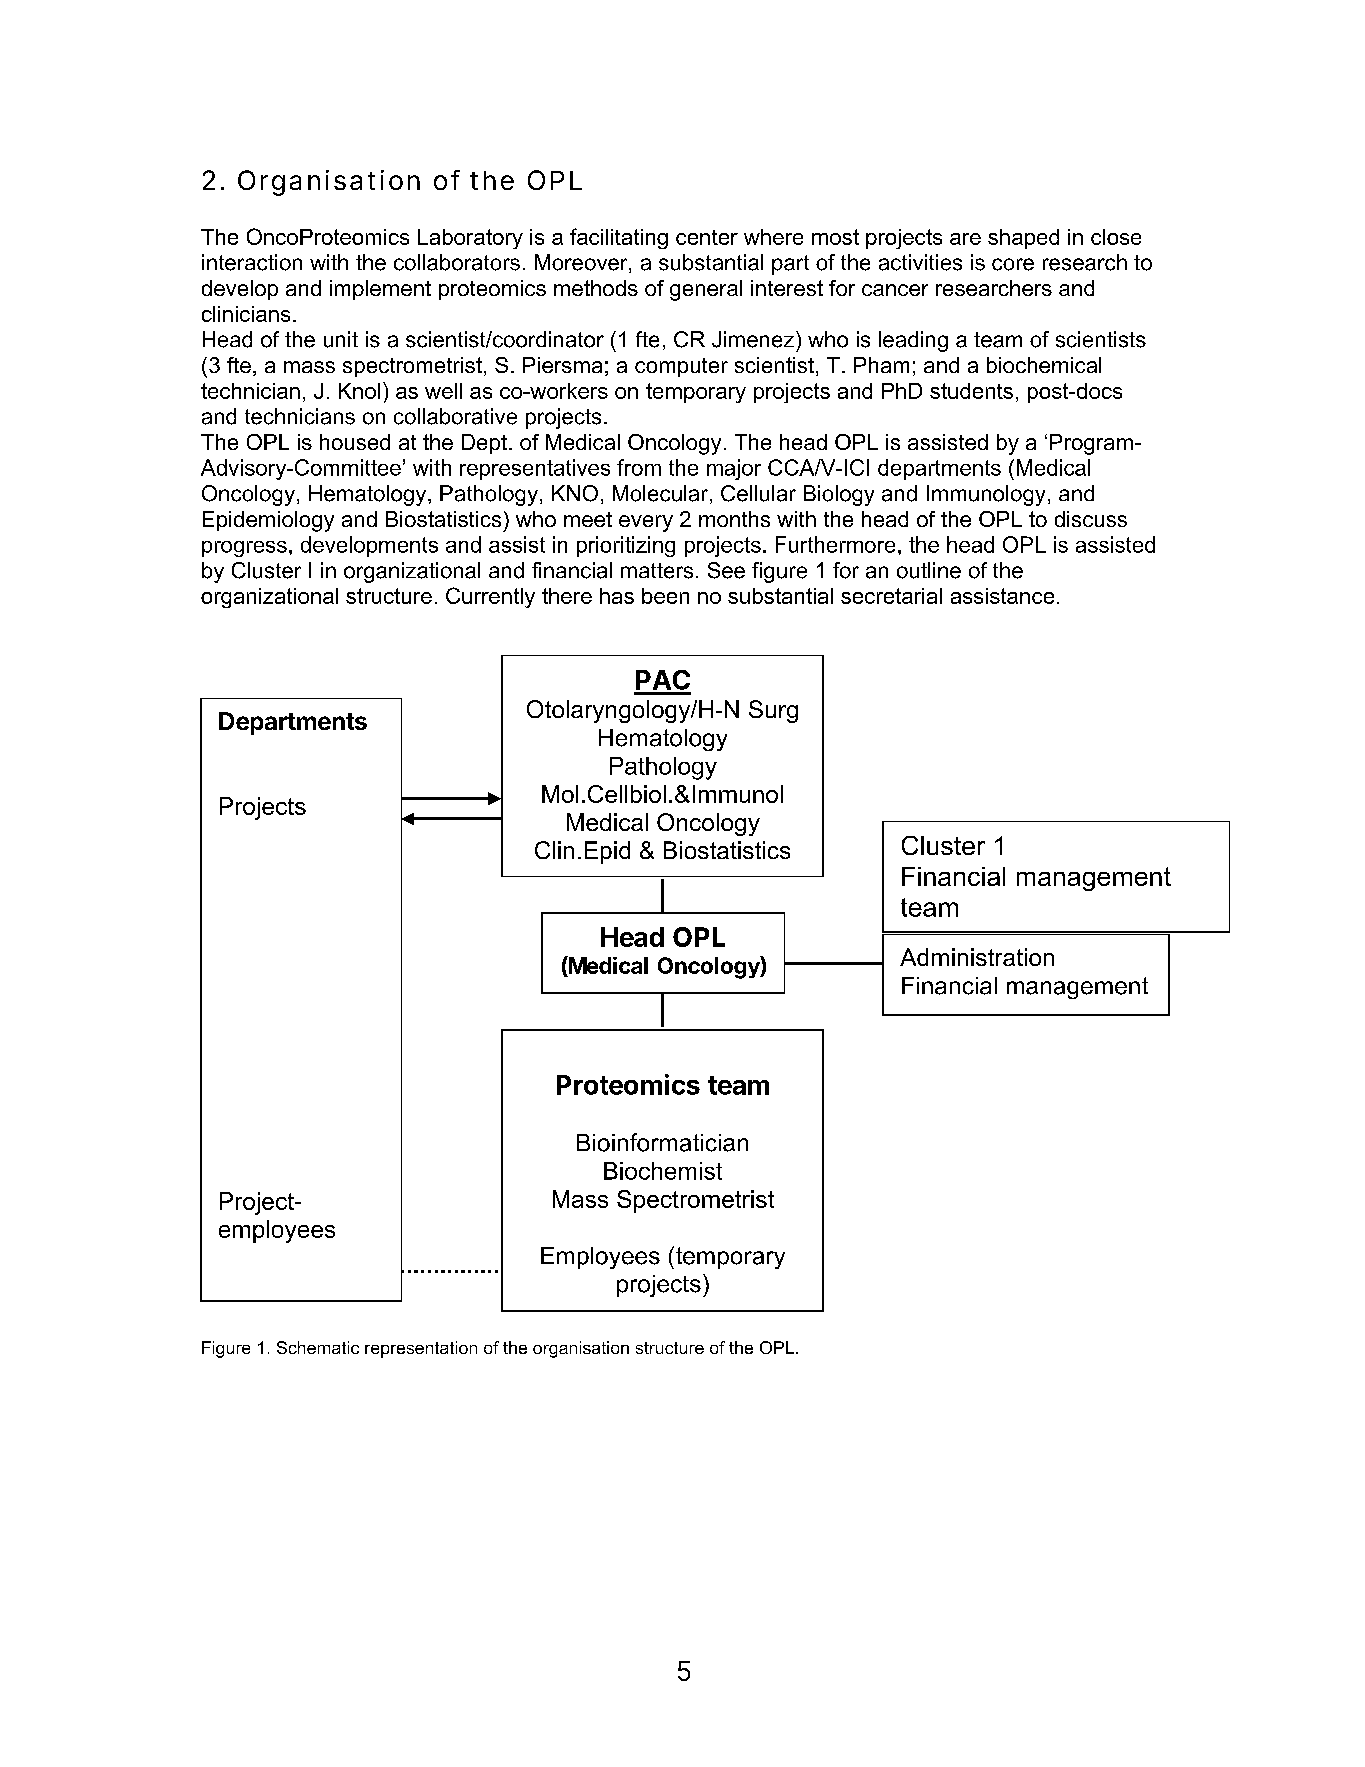 Image resolution: width=1365 pixels, height=1767 pixels. I want to click on Schematic, so click(318, 1347).
